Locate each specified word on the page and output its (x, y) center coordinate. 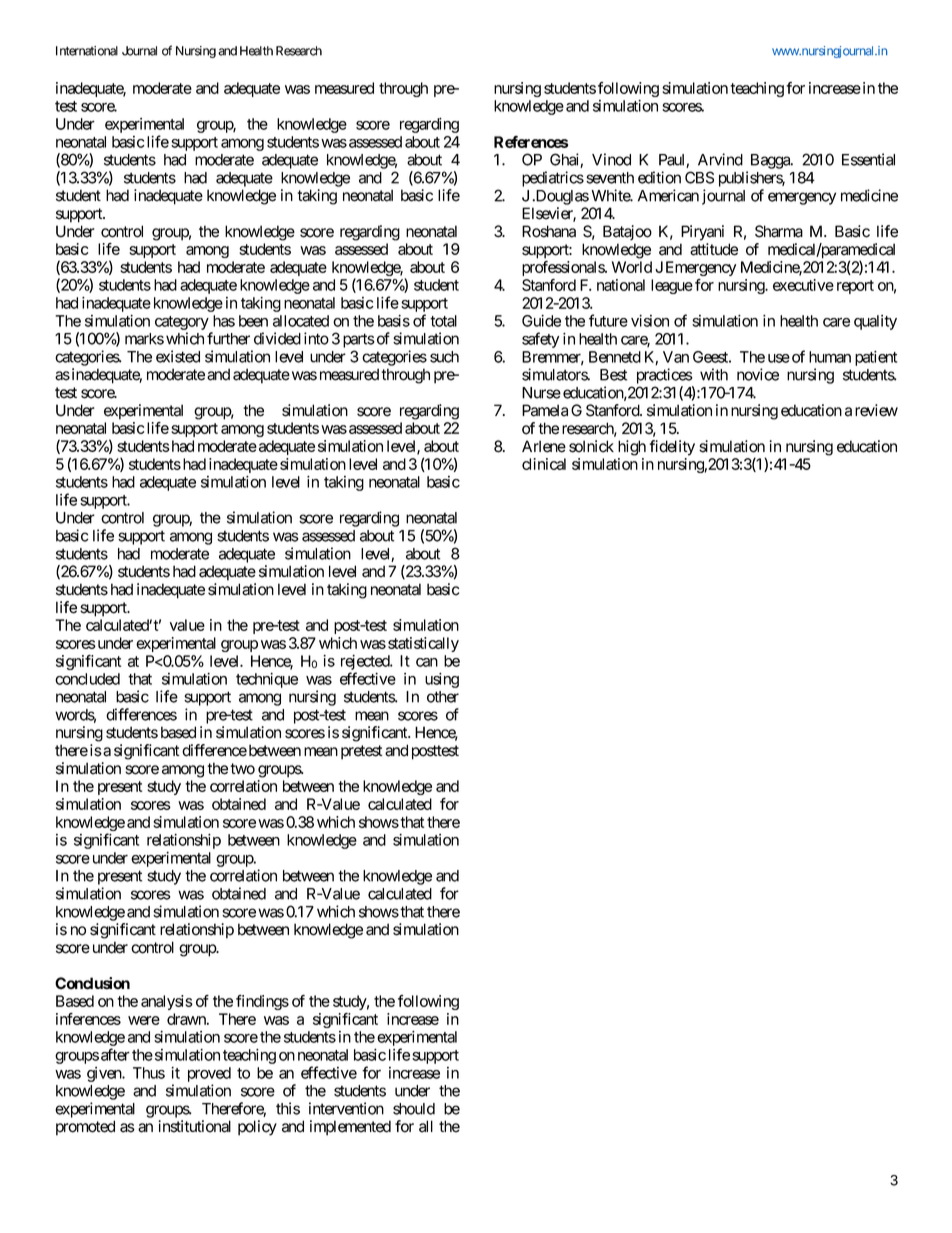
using (442, 680)
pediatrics (553, 179)
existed (178, 356)
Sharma (779, 231)
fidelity (672, 448)
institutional (194, 1126)
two (242, 769)
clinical (544, 464)
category (182, 323)
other (443, 697)
